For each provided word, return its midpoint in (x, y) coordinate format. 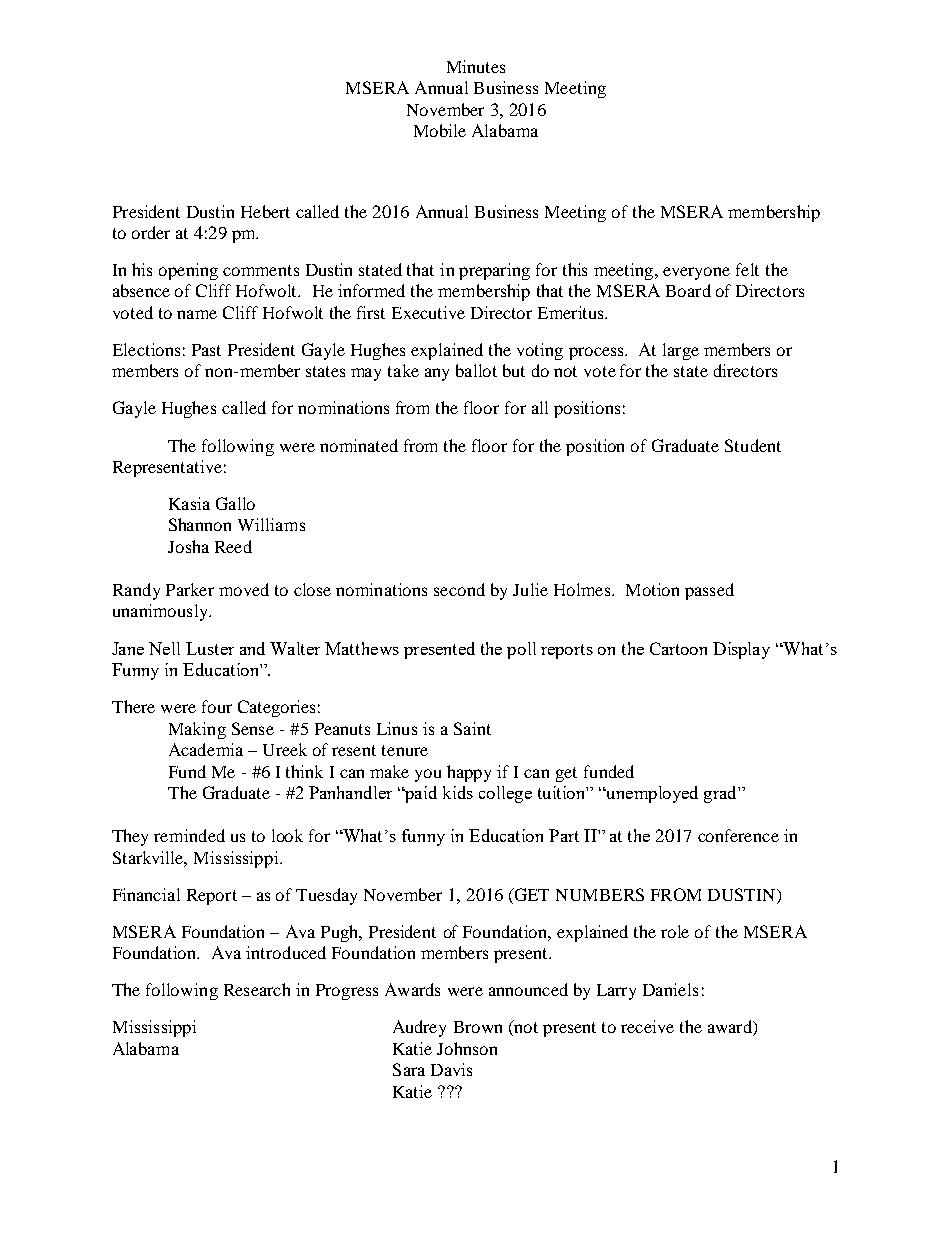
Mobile (440, 130)
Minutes (476, 66)
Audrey (419, 1028)
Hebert (265, 211)
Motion (652, 589)
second (459, 589)
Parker (190, 589)
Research (257, 989)
